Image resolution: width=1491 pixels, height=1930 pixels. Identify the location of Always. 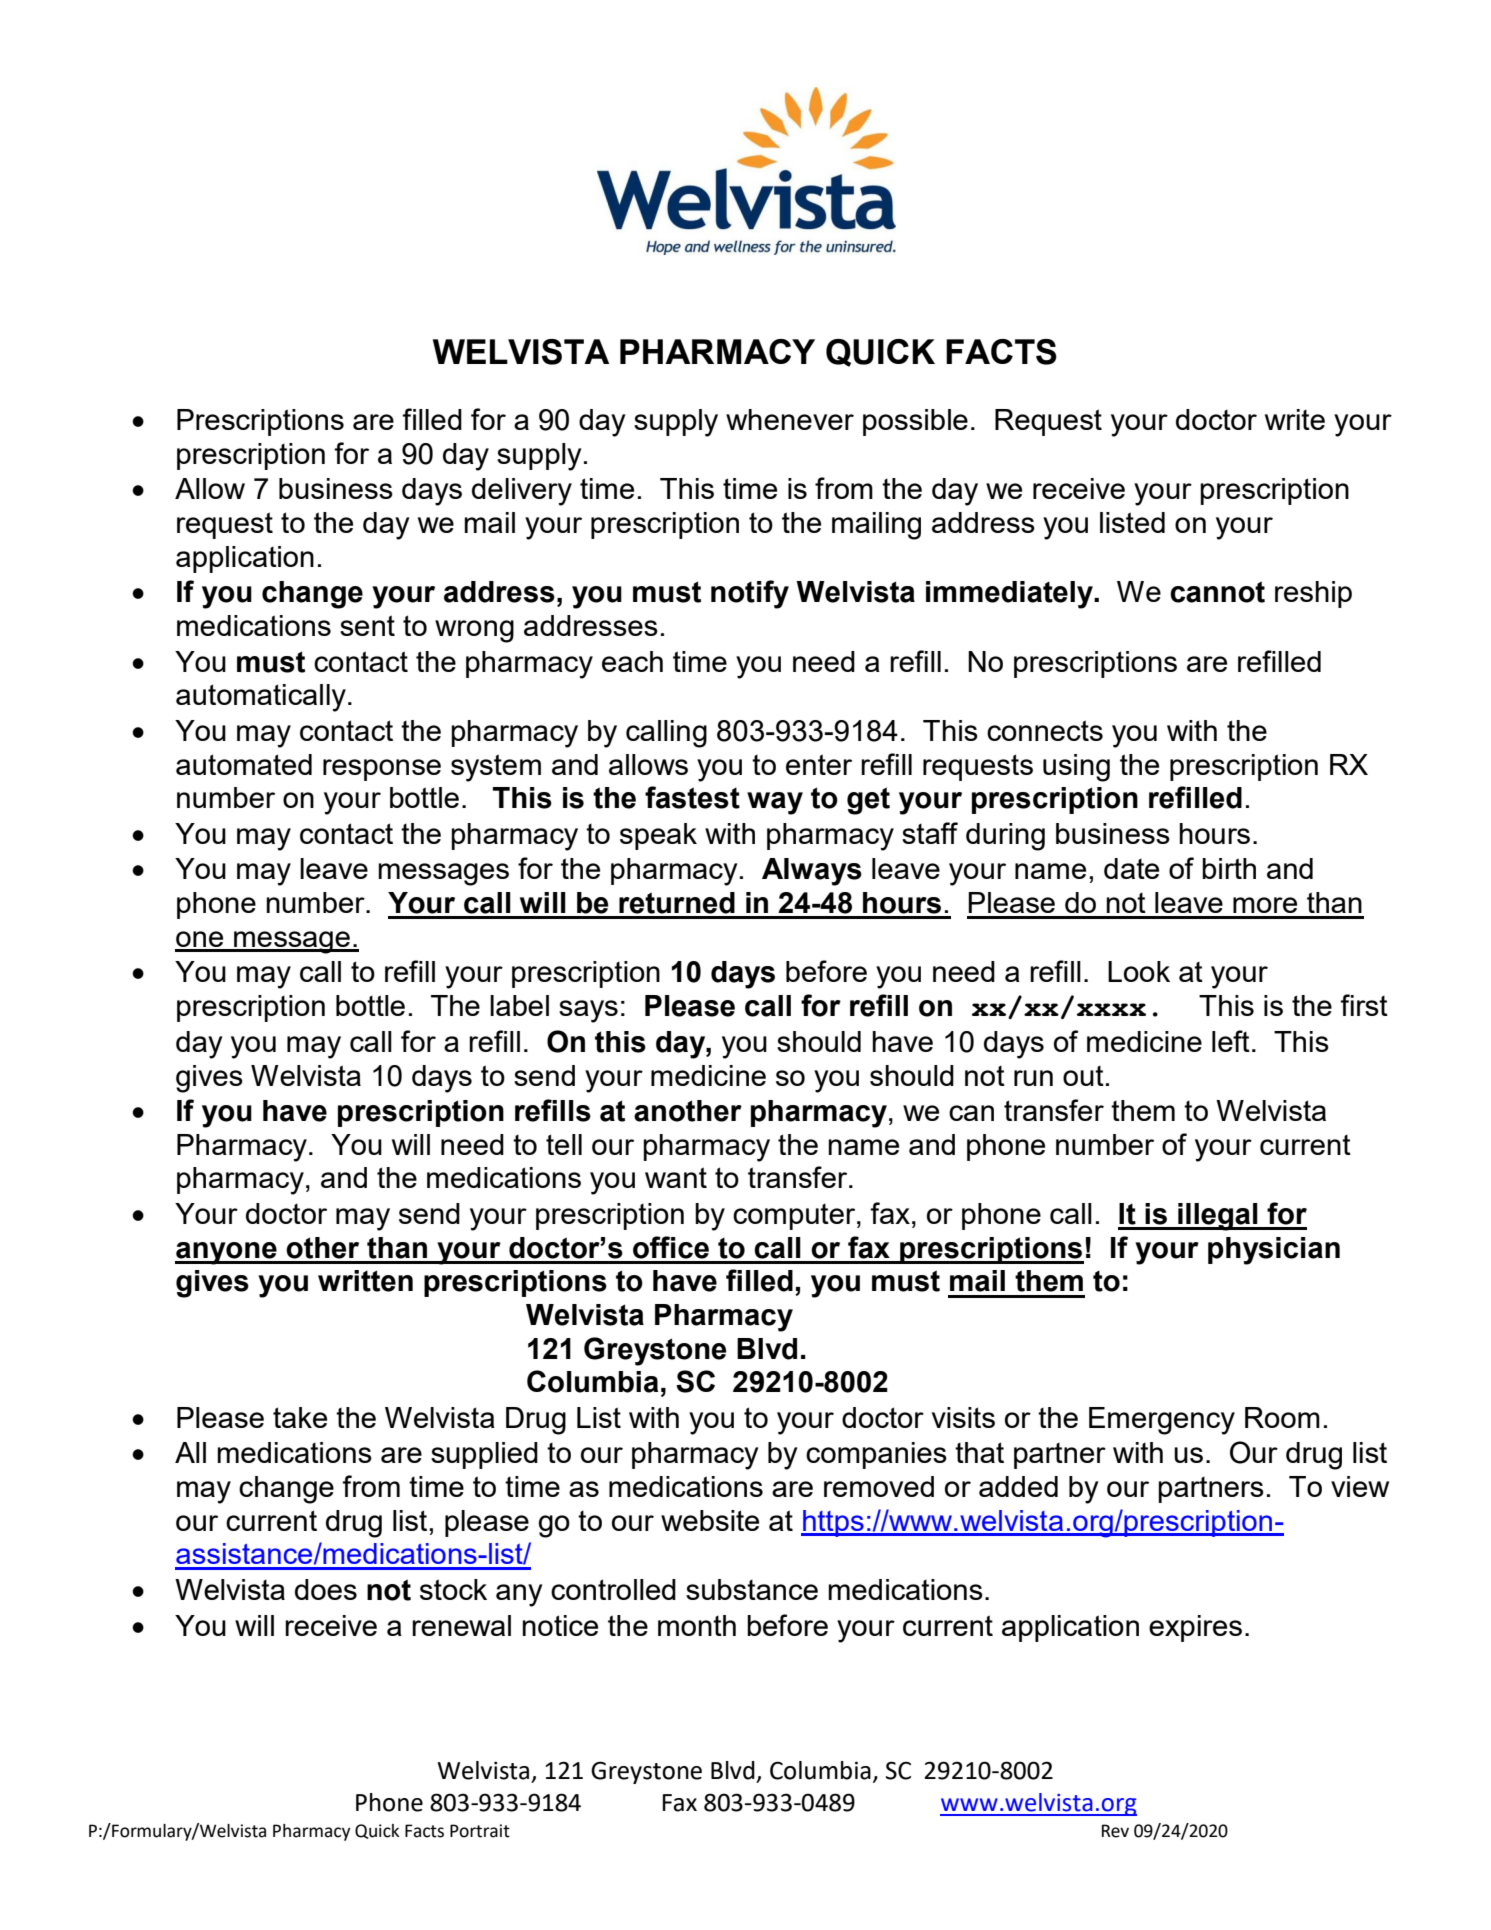
(812, 872).
